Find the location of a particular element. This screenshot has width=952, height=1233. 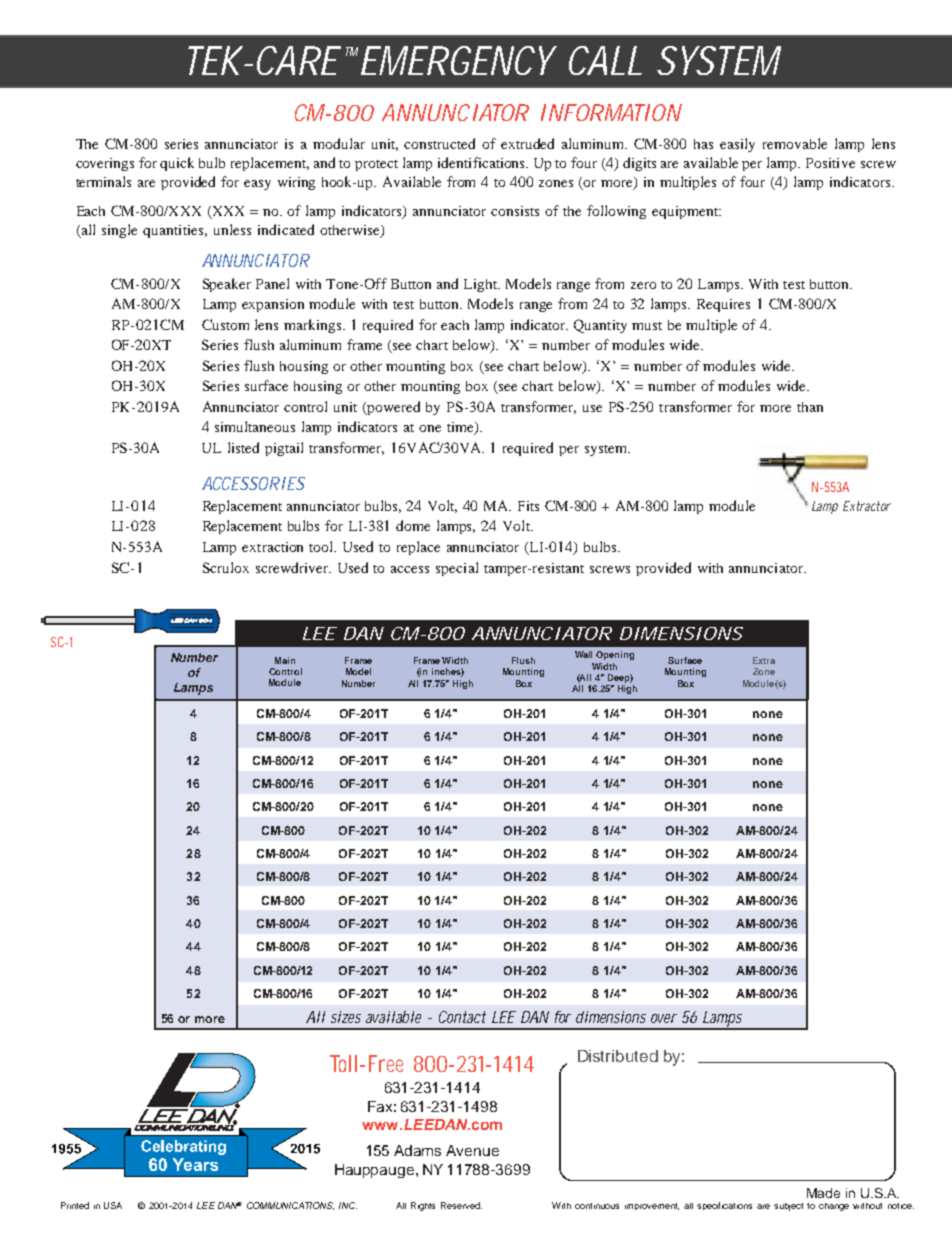

Positive is located at coordinates (830, 163).
